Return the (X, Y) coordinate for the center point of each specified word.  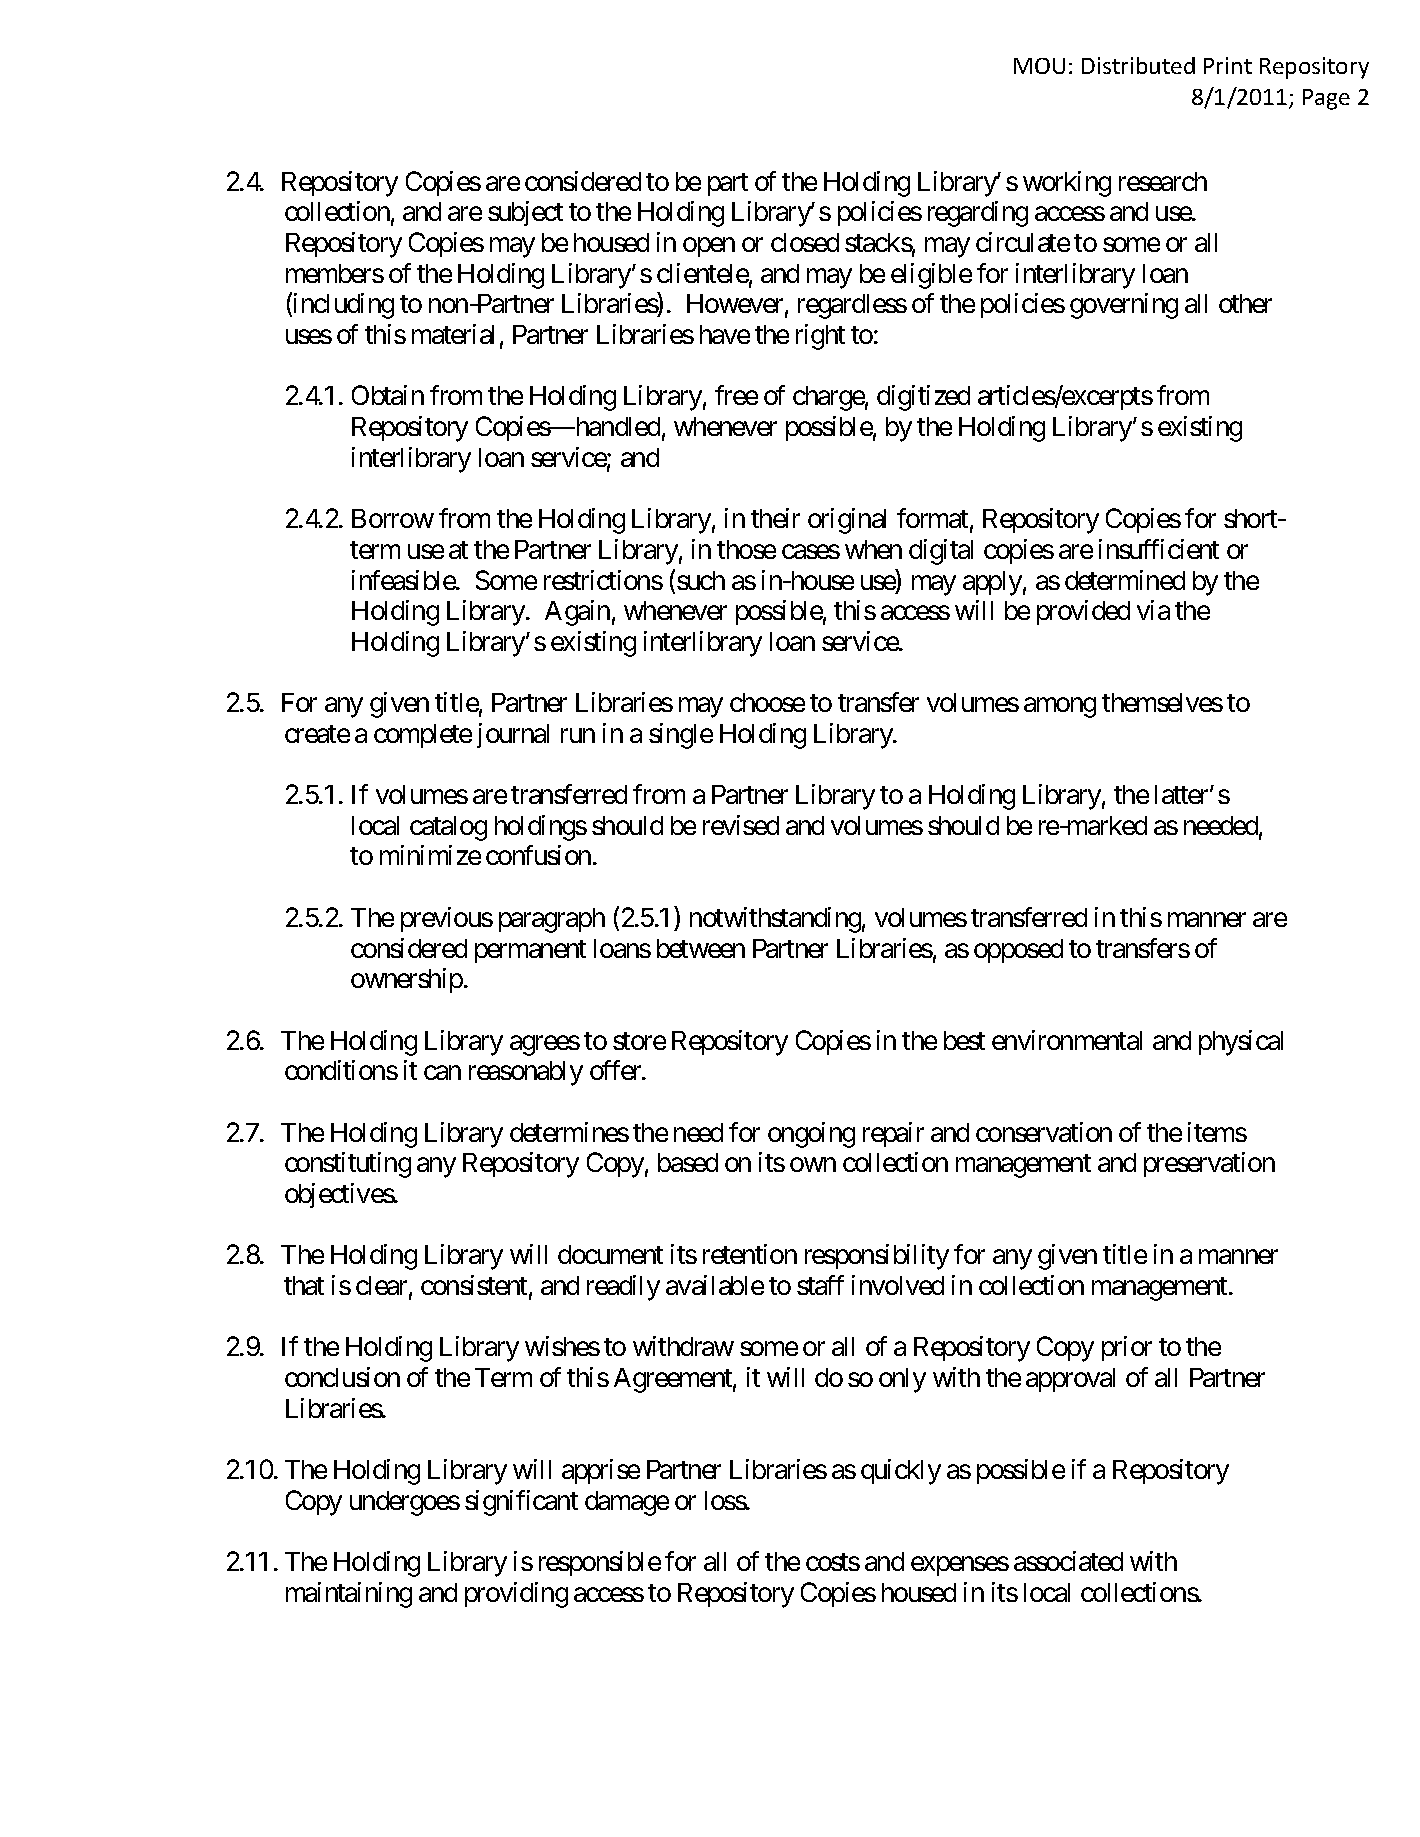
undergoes (405, 1503)
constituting (348, 1165)
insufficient (1159, 549)
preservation (1209, 1164)
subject (525, 213)
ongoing (811, 1135)
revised (741, 825)
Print (1228, 65)
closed (805, 242)
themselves (1162, 702)
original (847, 521)
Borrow (393, 518)
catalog (448, 828)
